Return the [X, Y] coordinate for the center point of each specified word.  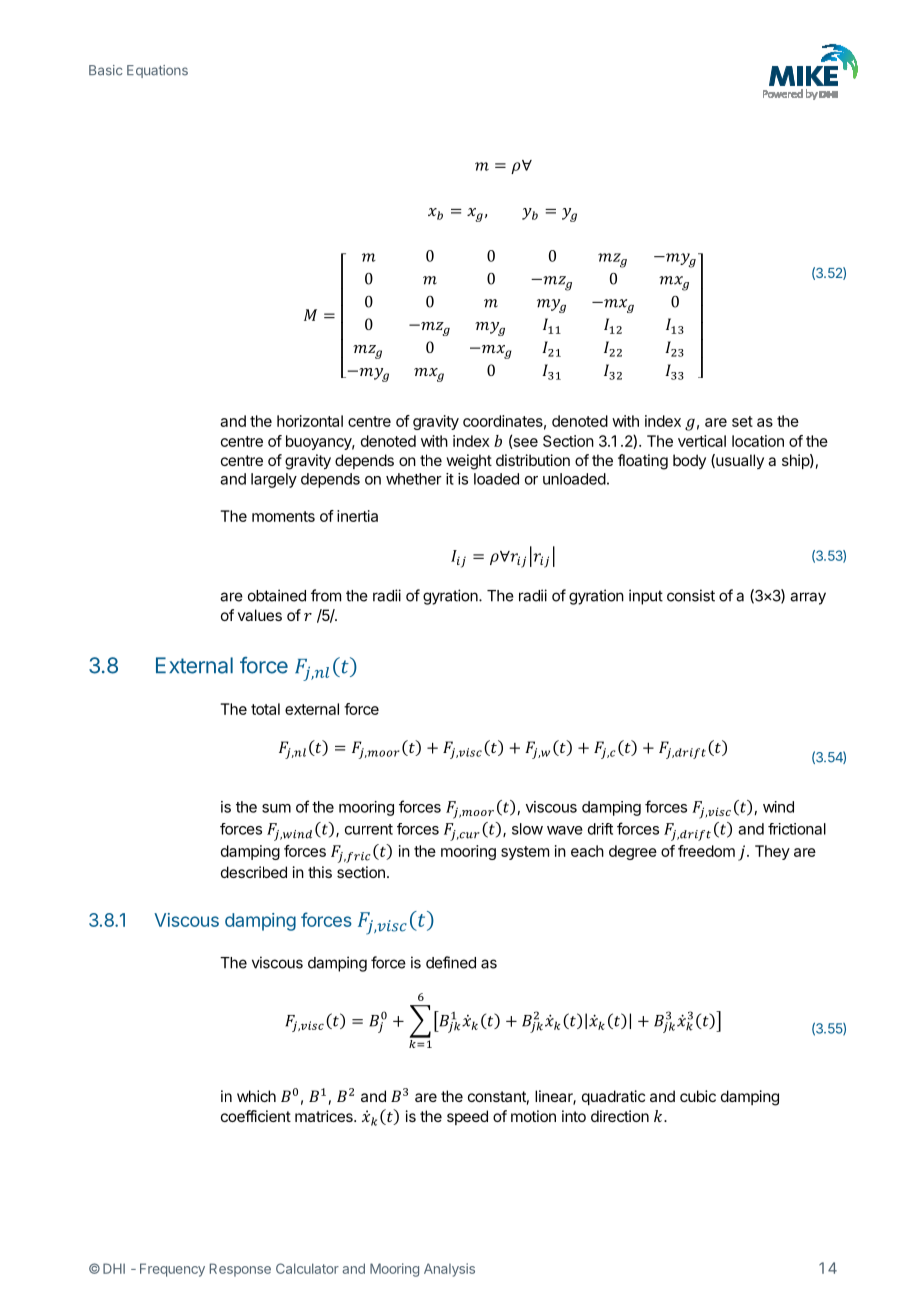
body [689, 461]
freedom [706, 851]
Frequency [172, 1270]
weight [469, 462]
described [254, 872]
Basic [106, 70]
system [525, 853]
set [742, 421]
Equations [157, 71]
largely [274, 480]
